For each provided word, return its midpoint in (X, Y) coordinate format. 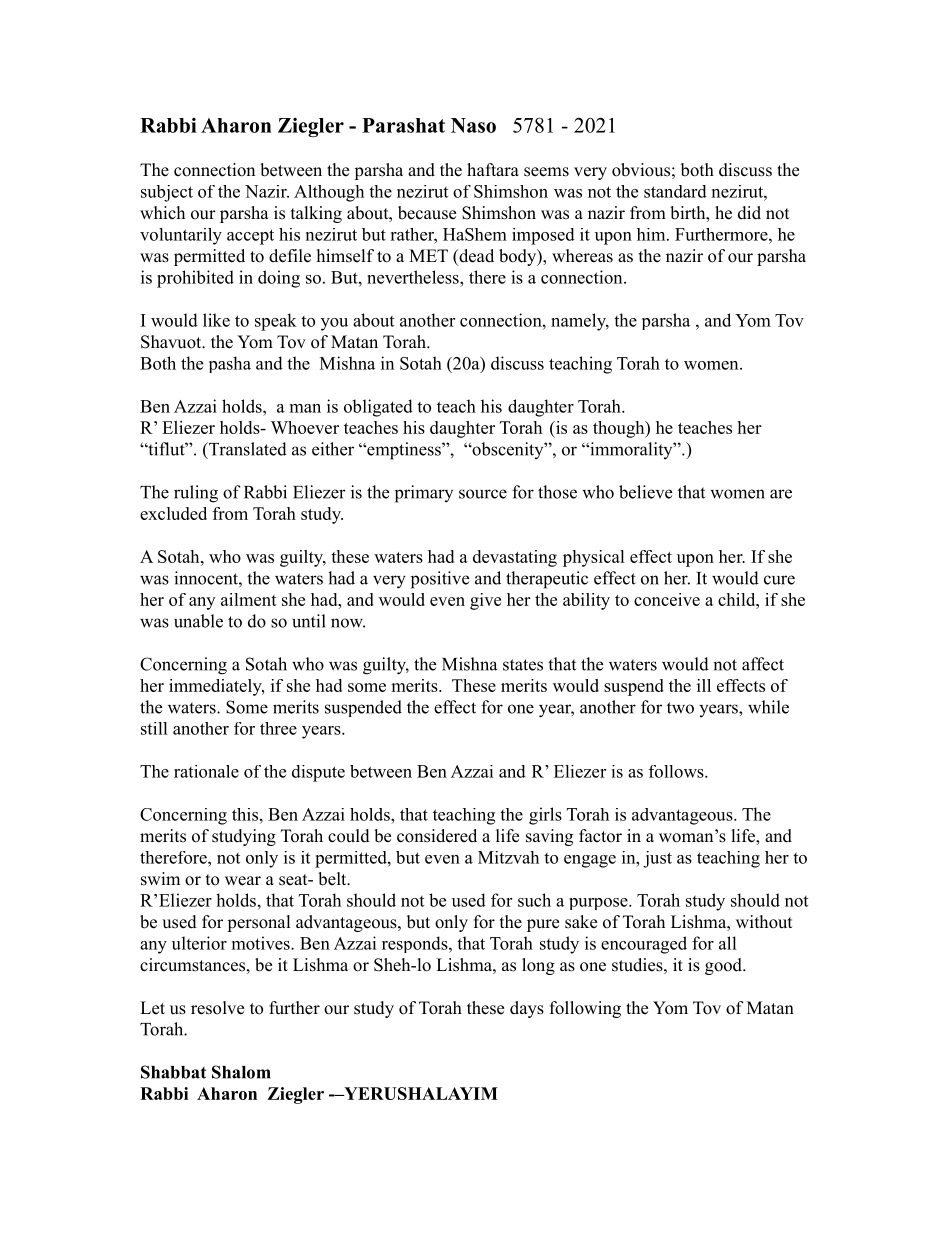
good (724, 966)
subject (167, 193)
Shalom (241, 1072)
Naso (473, 125)
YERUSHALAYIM (420, 1093)
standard (675, 191)
